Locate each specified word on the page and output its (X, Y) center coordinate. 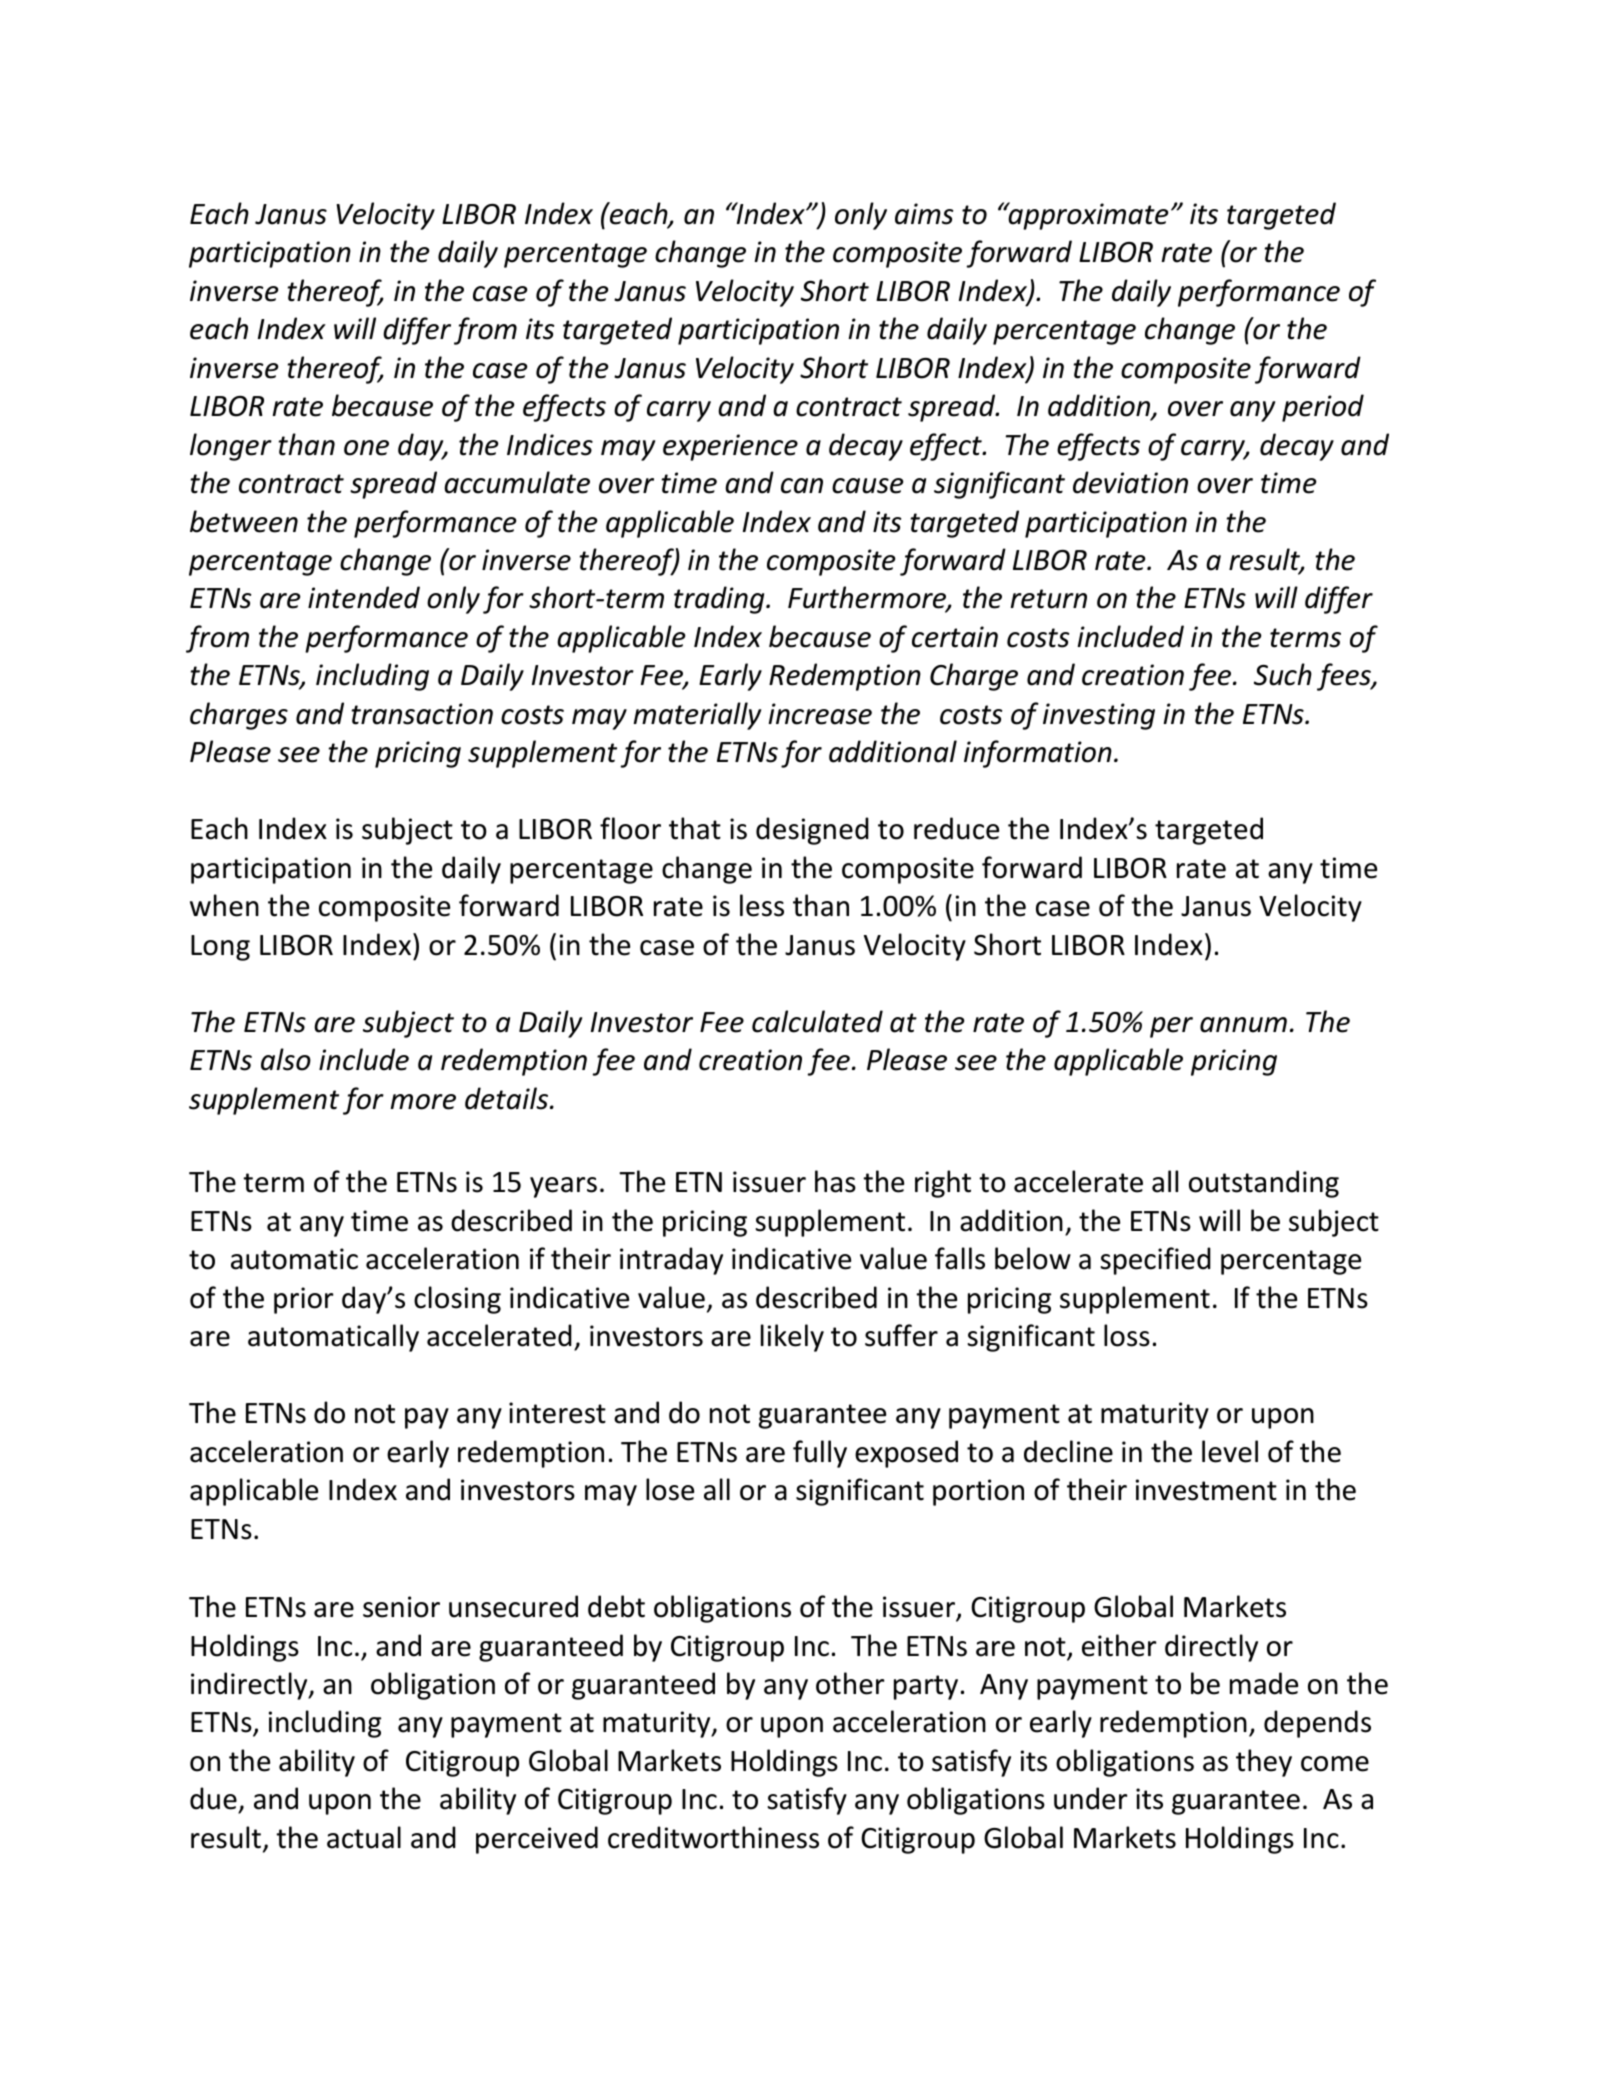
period (1323, 408)
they (1264, 1763)
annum (1243, 1025)
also (286, 1059)
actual (364, 1837)
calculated (817, 1021)
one (366, 448)
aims (924, 214)
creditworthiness (713, 1837)
